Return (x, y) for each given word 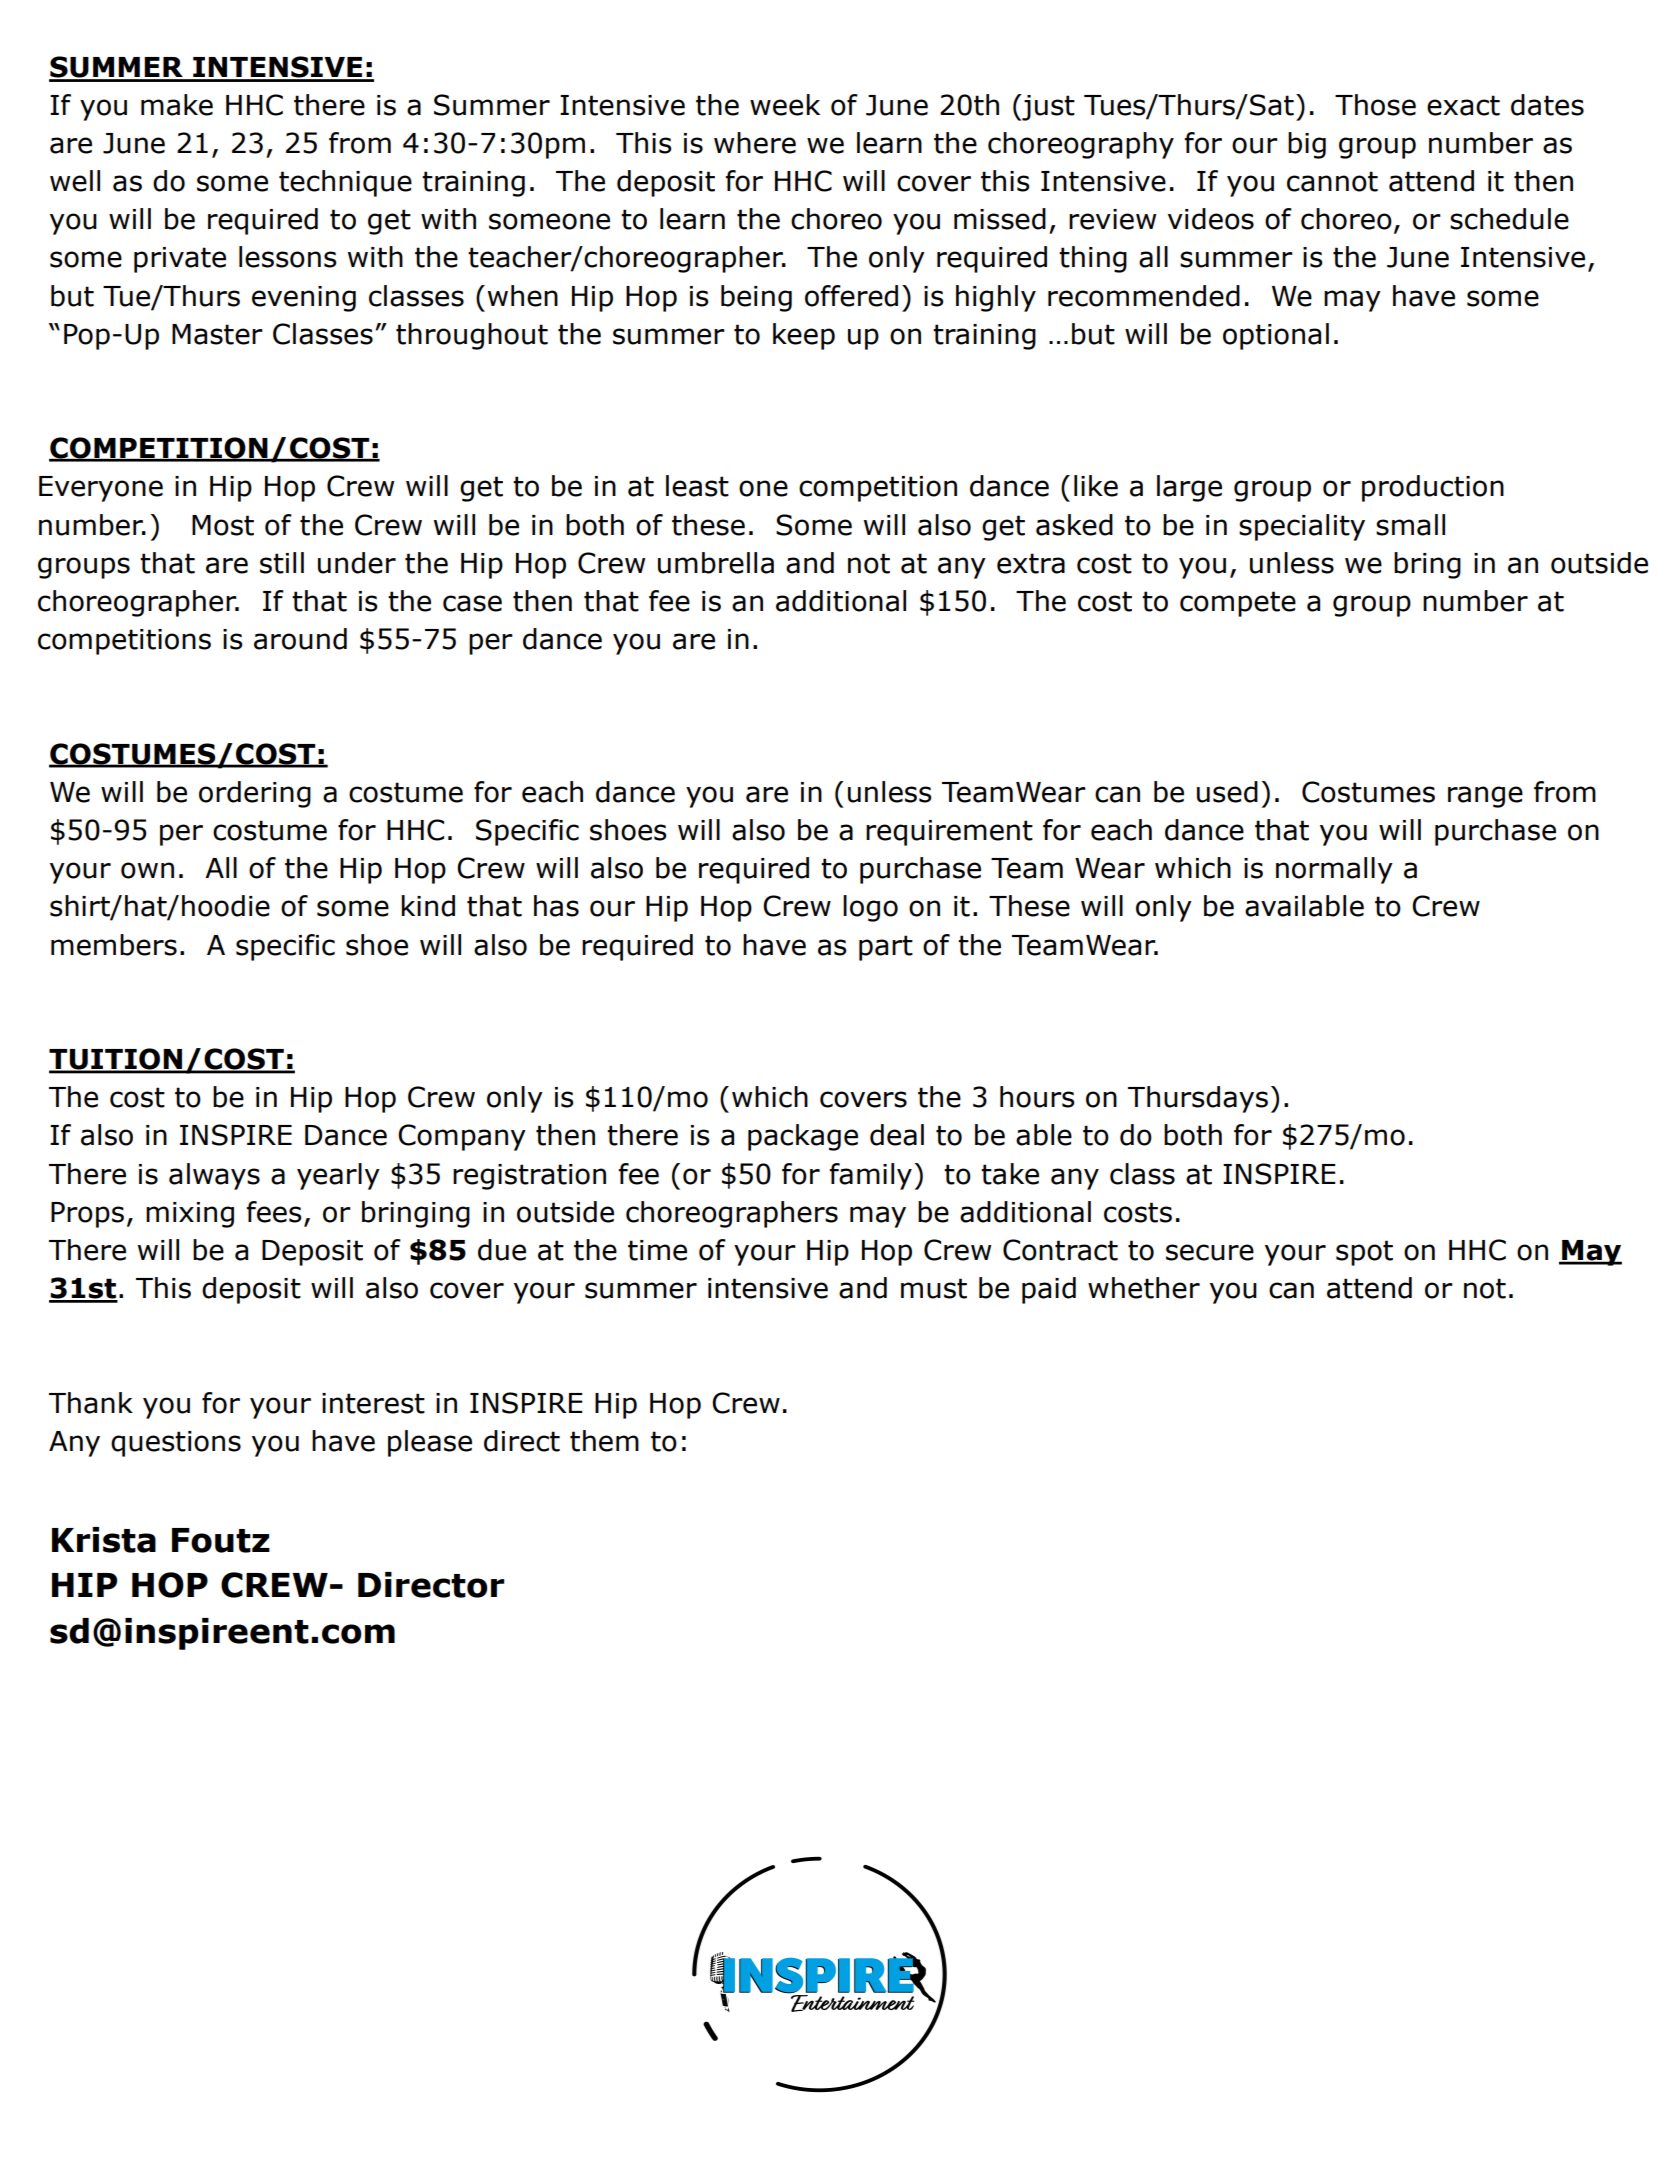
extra (1031, 563)
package (803, 1137)
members (114, 945)
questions (176, 1444)
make (177, 105)
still (282, 563)
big (1307, 145)
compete (1238, 604)
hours (1037, 1097)
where (755, 143)
